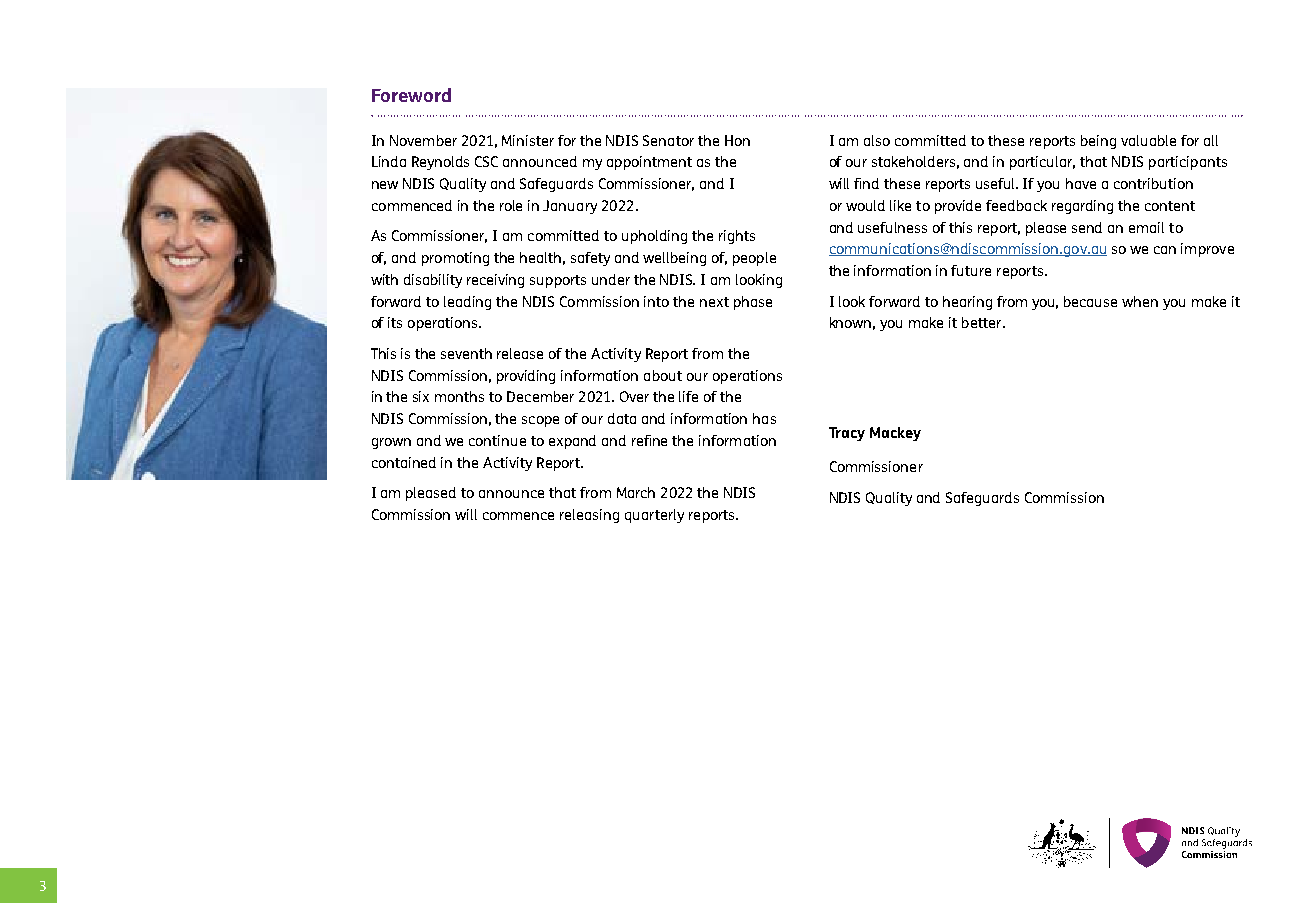 This screenshot has height=924, width=1308. What do you see at coordinates (589, 516) in the screenshot?
I see `releasing` at bounding box center [589, 516].
